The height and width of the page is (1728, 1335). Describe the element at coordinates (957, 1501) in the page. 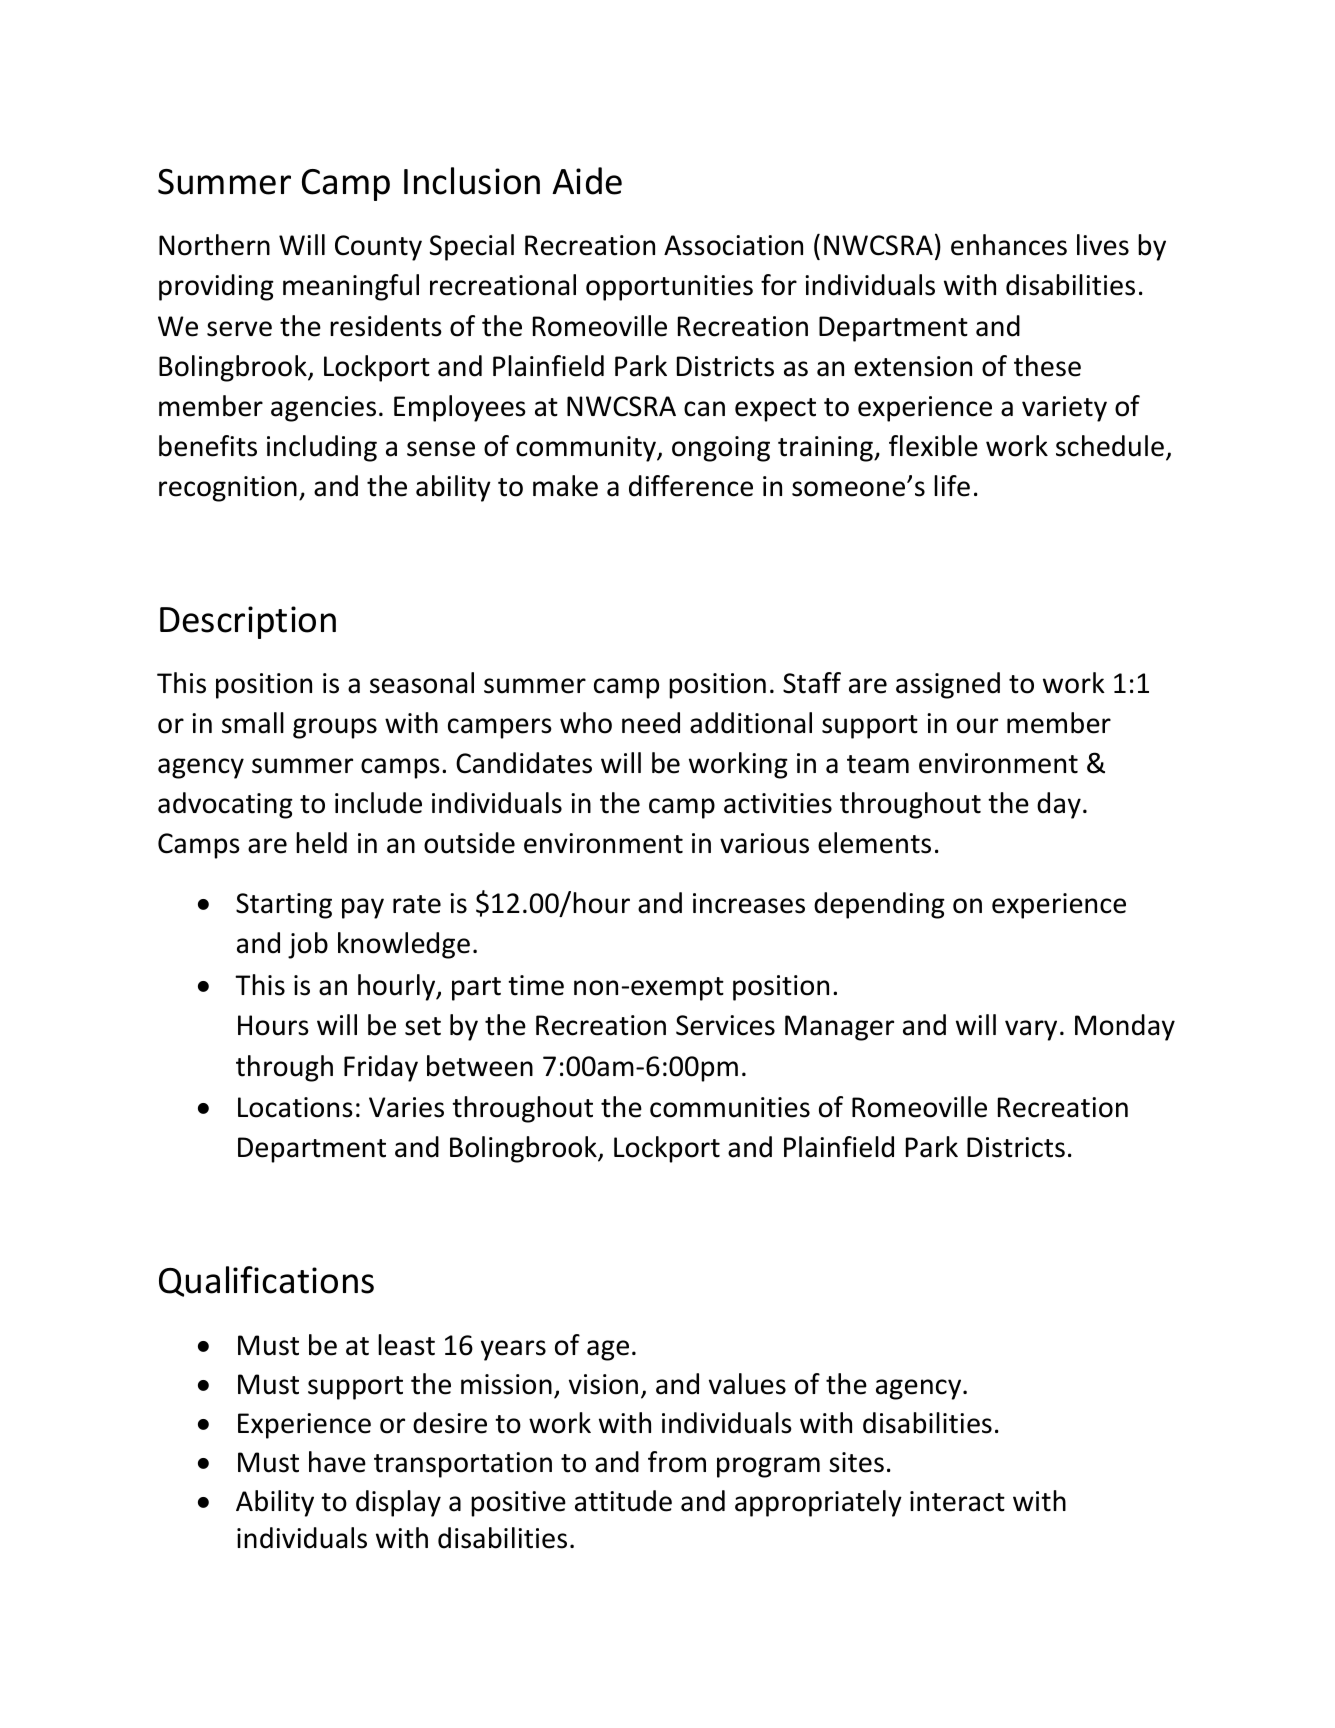

I see `interact` at that location.
